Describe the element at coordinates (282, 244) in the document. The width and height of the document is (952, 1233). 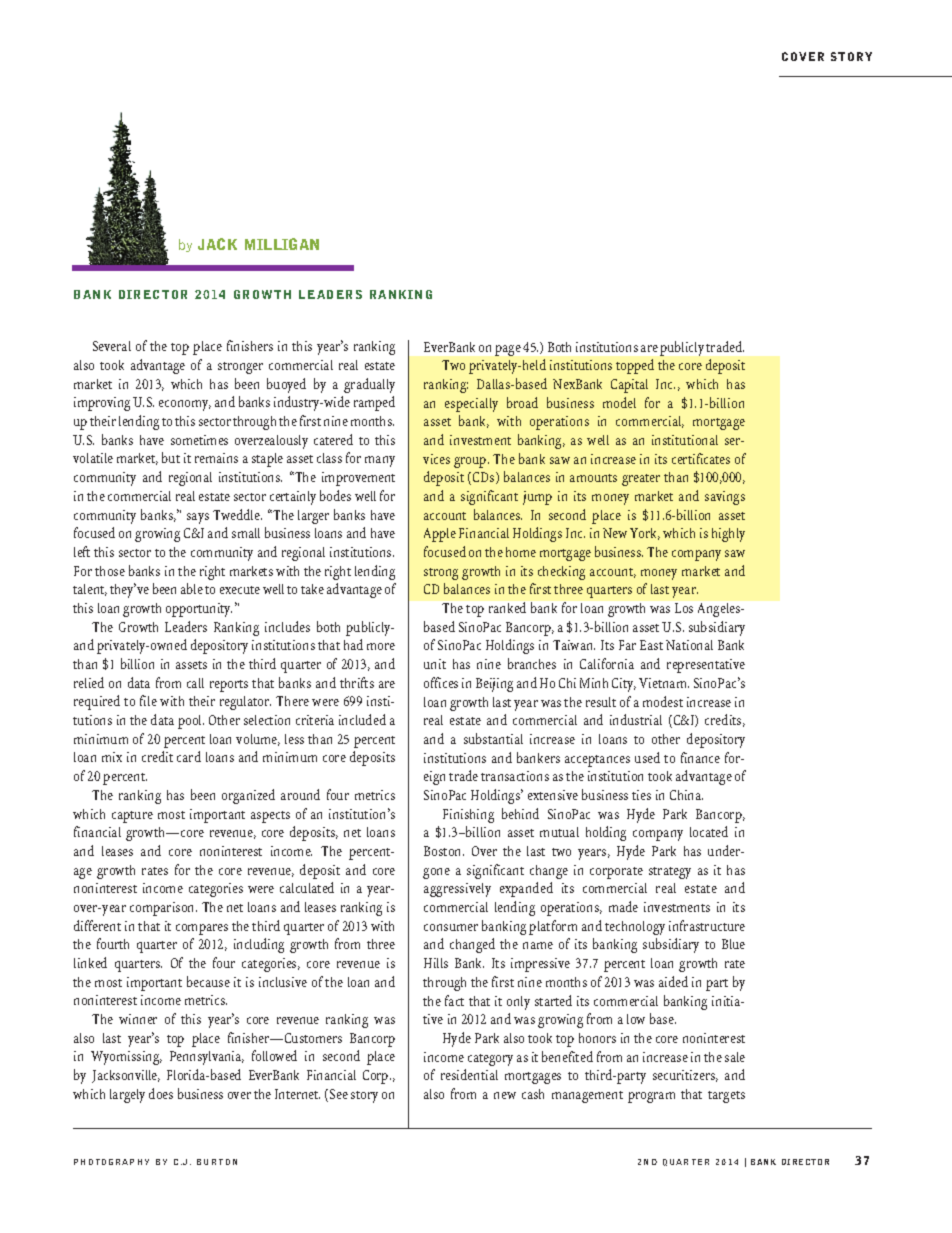
I see `Milligan` at that location.
